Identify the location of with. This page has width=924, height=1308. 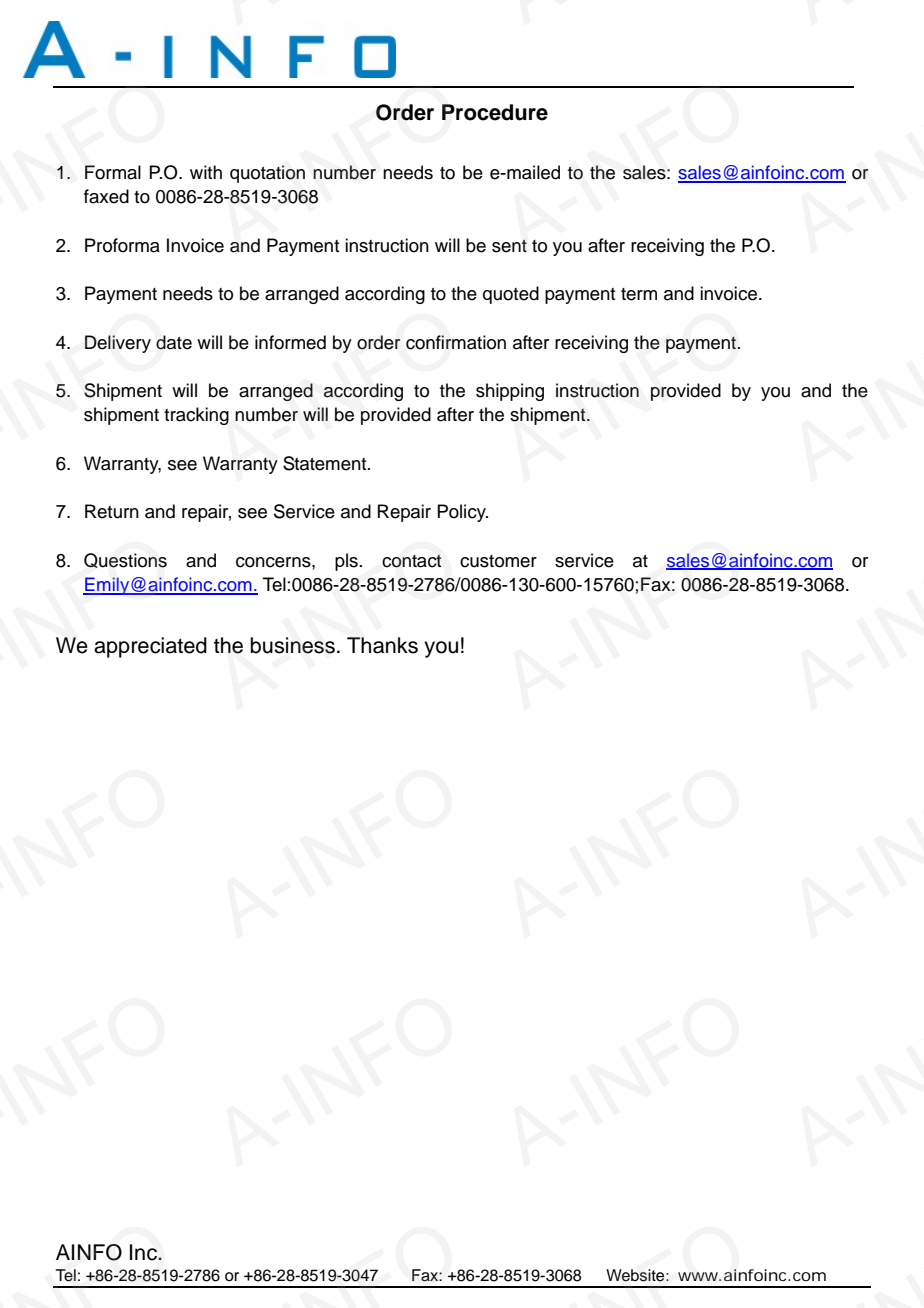
(206, 172).
